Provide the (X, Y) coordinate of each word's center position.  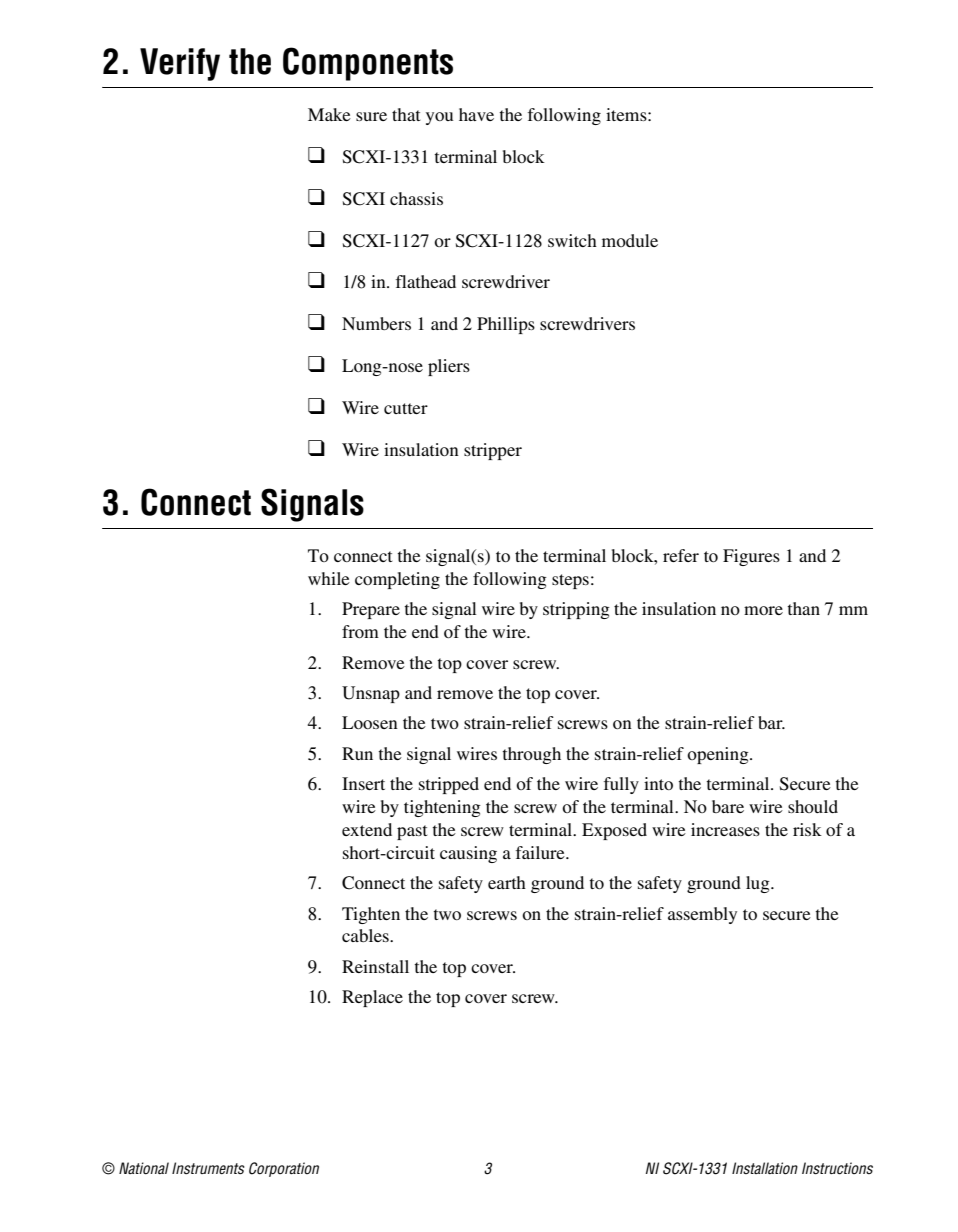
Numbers (376, 323)
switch (572, 240)
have (476, 114)
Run (357, 753)
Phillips (506, 325)
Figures (751, 557)
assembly (702, 915)
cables (366, 935)
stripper (493, 451)
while (329, 578)
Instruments (208, 1168)
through (531, 755)
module (630, 240)
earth (507, 882)
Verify (180, 64)
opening (719, 755)
